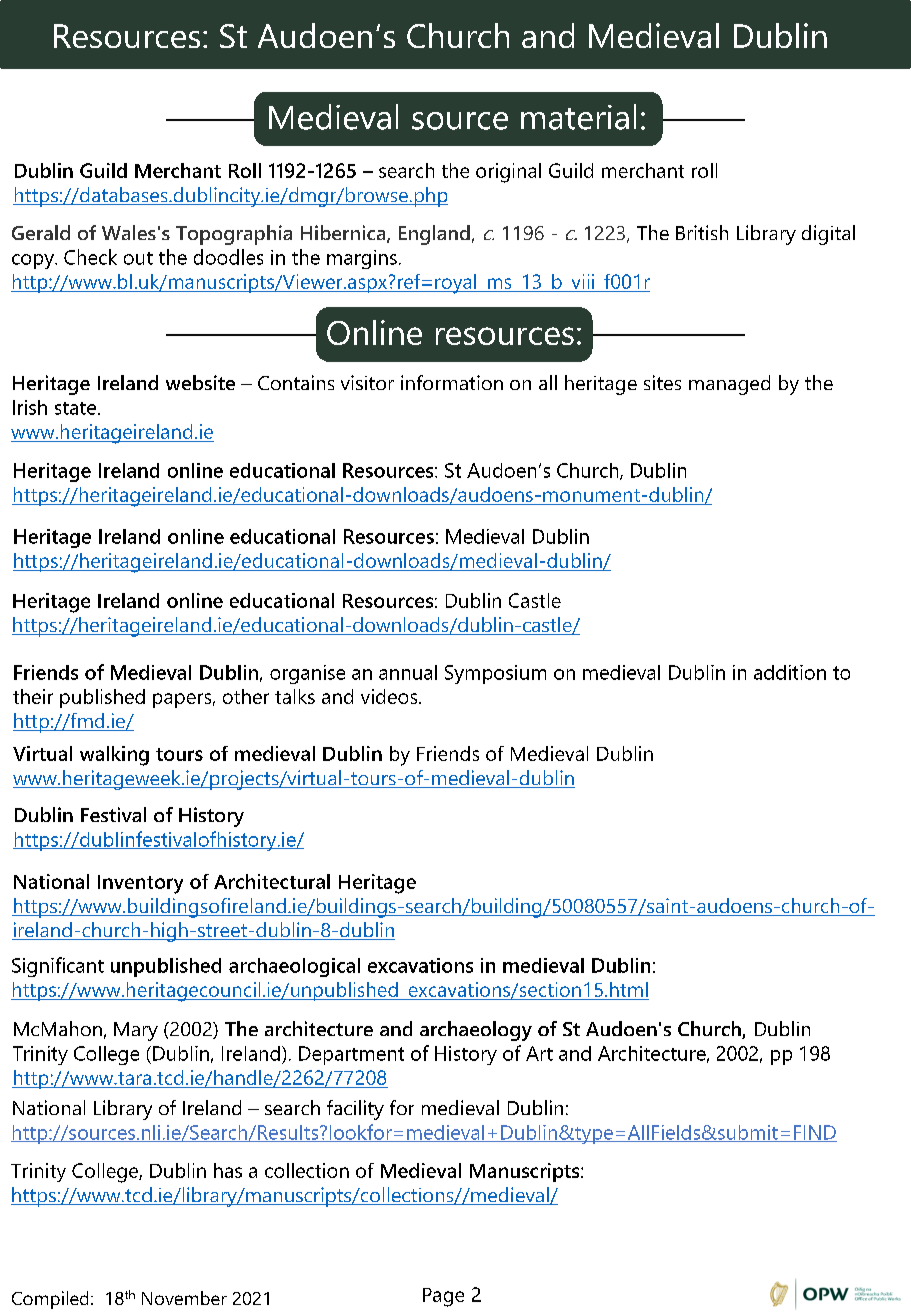 The height and width of the screenshot is (1316, 911). Describe the element at coordinates (272, 881) in the screenshot. I see `Architectural` at that location.
